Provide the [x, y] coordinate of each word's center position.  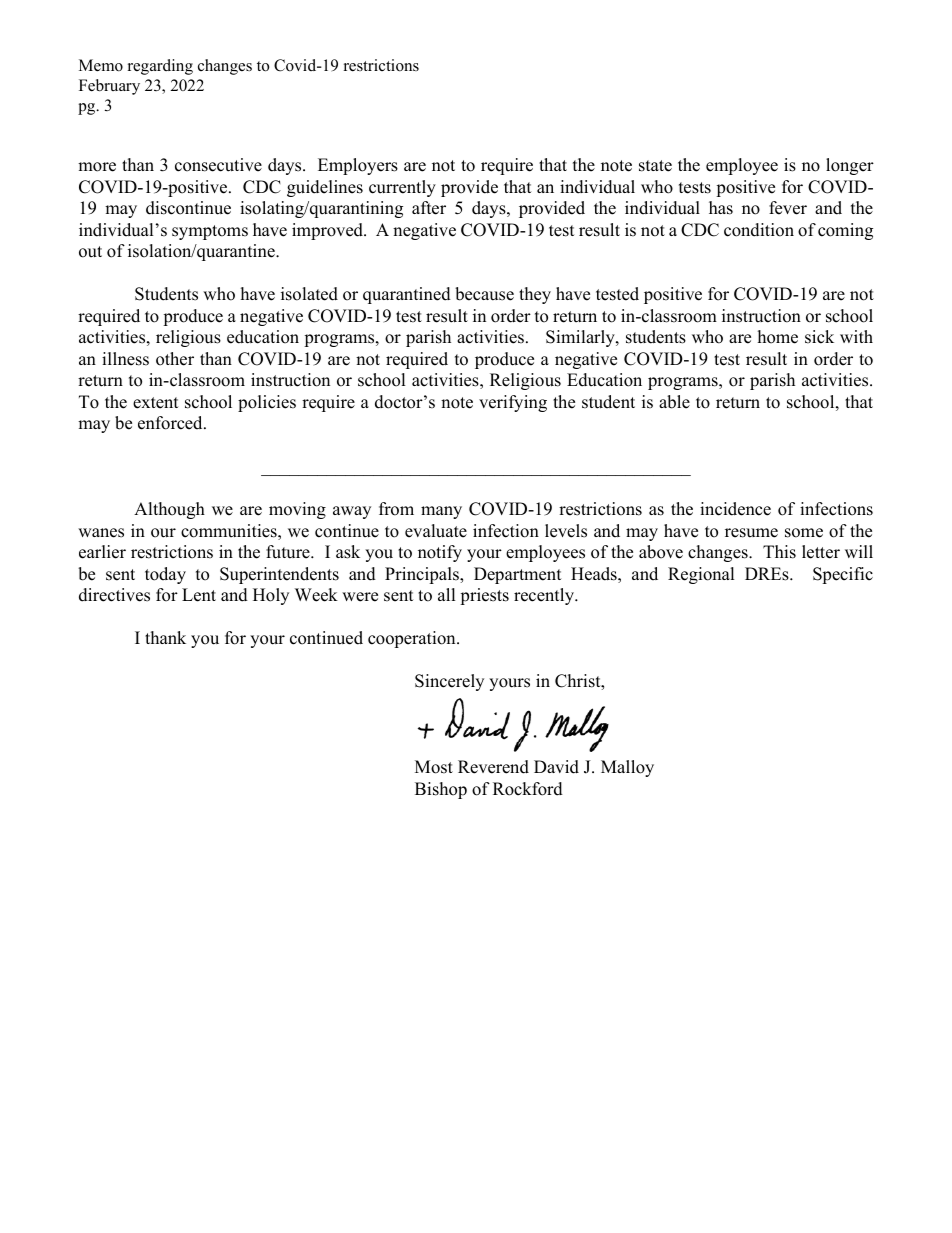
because [484, 294]
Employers [358, 166]
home [778, 337]
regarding [160, 67]
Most [434, 767]
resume [751, 533]
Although [169, 510]
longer [850, 166]
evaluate [436, 531]
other [175, 359]
